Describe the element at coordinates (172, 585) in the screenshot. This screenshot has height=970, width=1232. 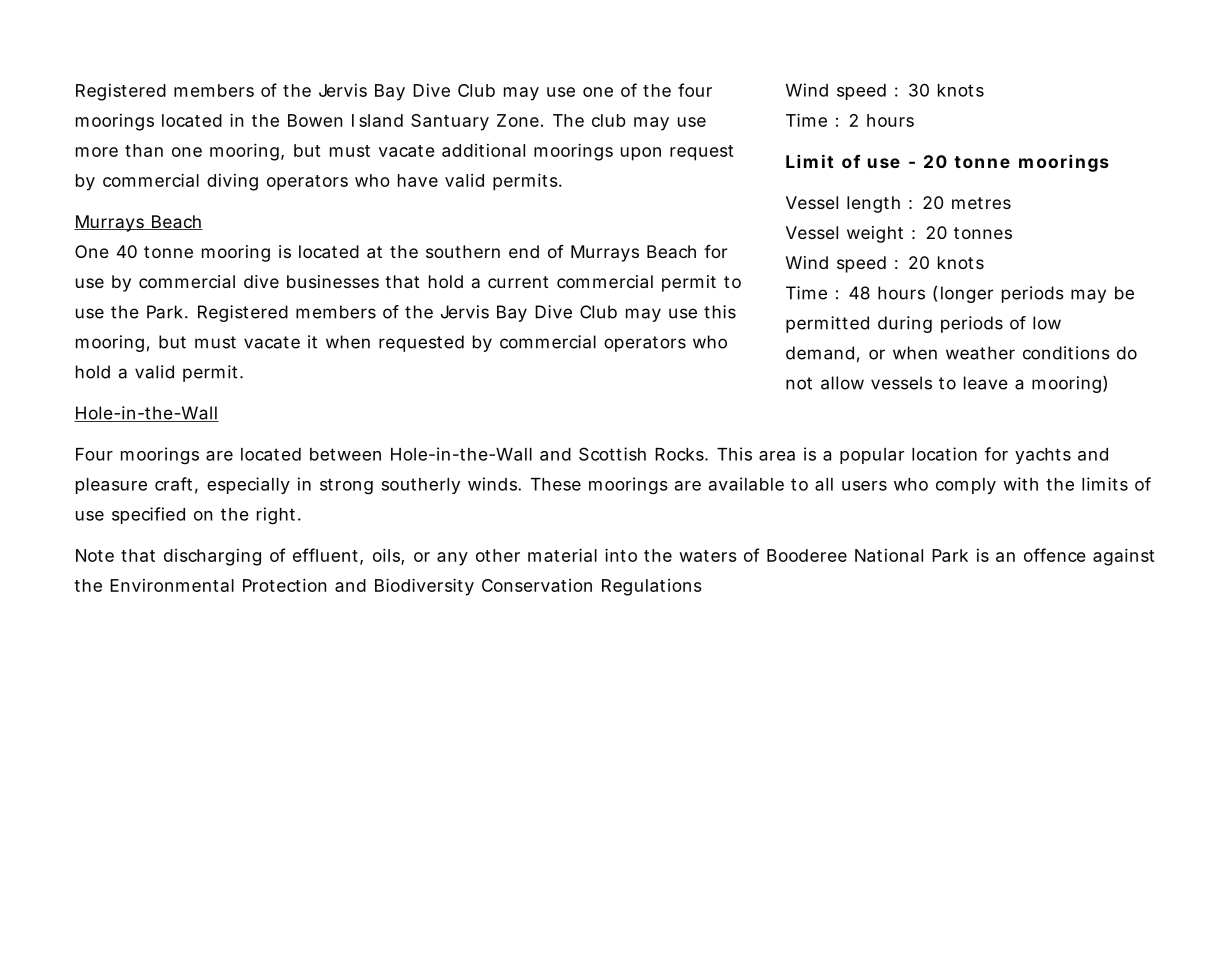
I see `Environmental` at that location.
